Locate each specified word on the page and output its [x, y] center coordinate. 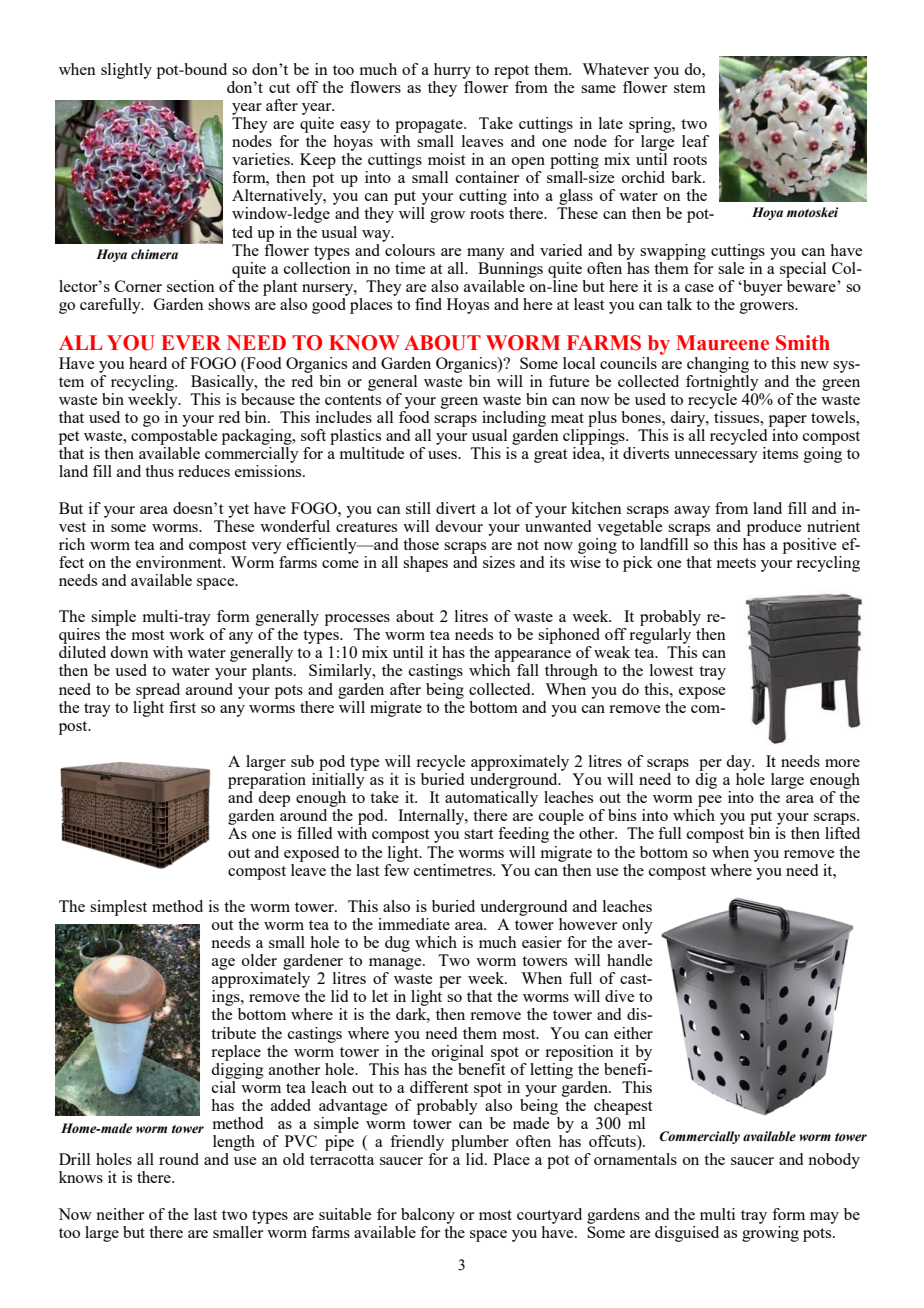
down [129, 652]
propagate [430, 126]
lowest [671, 670]
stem [690, 88]
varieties [262, 159]
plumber [480, 1143]
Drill [74, 1159]
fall [528, 670]
